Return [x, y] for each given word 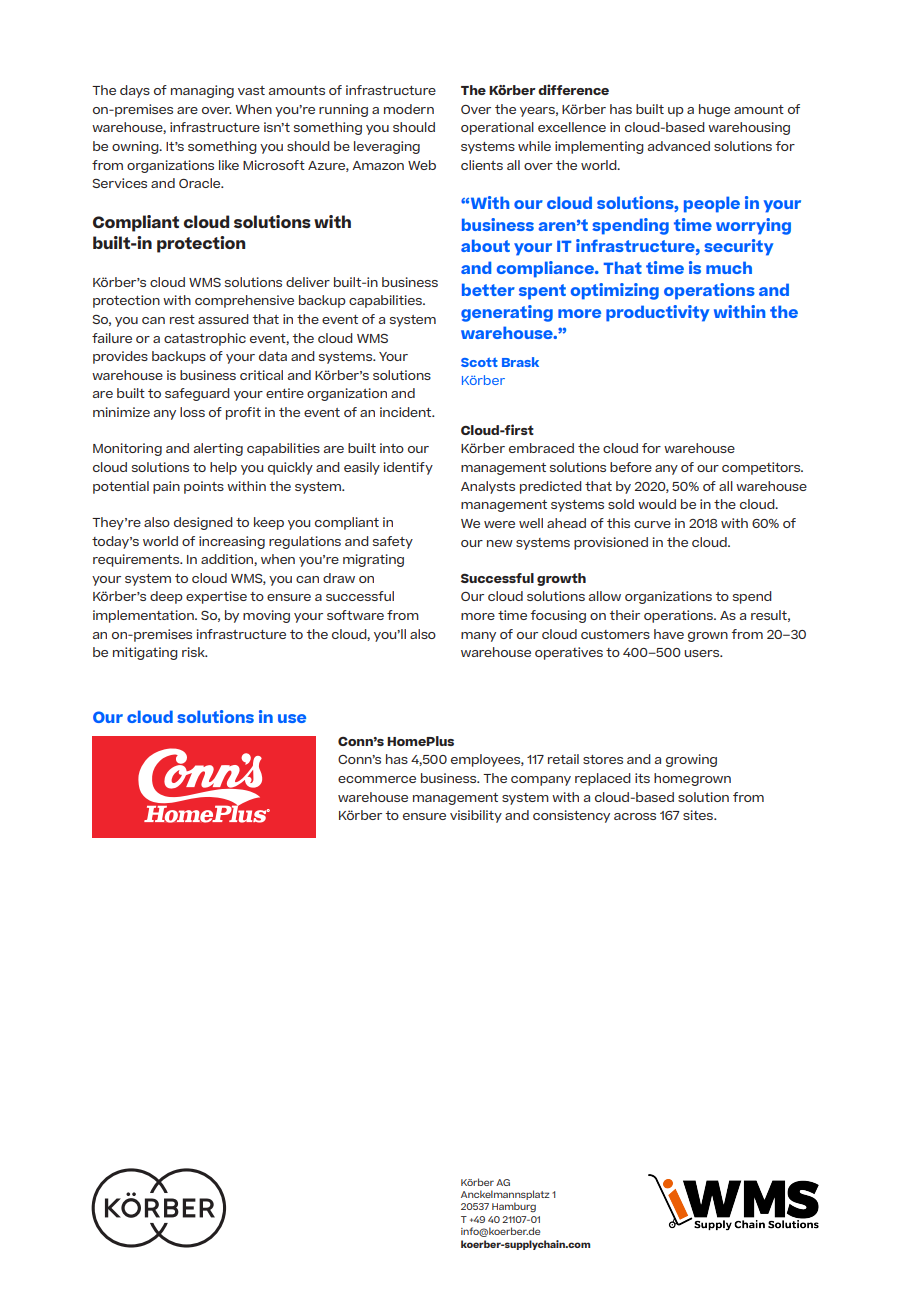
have [669, 634]
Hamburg [514, 1207]
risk [194, 652]
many [478, 637]
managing [202, 91]
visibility [476, 816]
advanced [679, 146]
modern [409, 109]
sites [699, 815]
